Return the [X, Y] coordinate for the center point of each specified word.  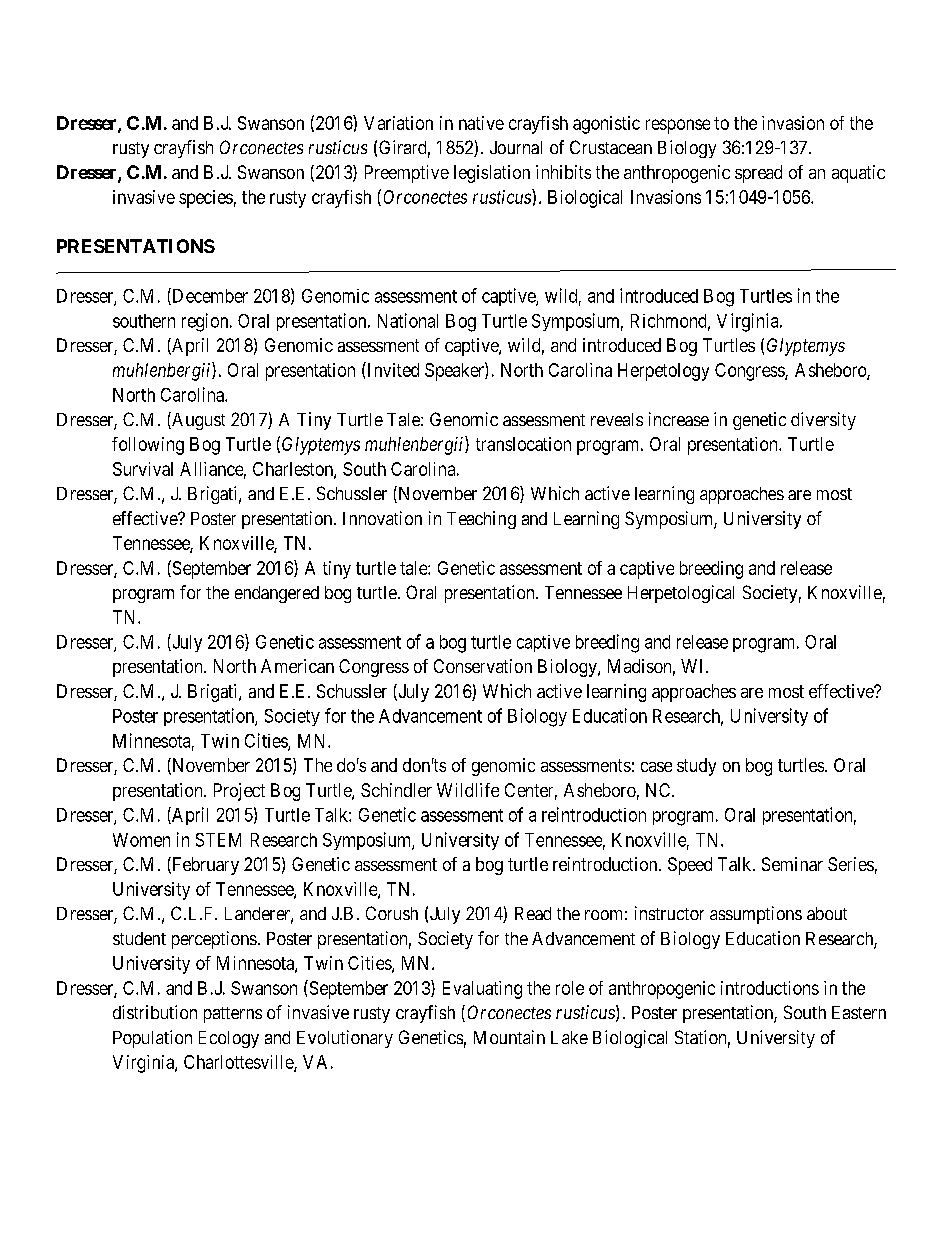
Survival [143, 469]
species [206, 199]
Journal [516, 147]
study [696, 767]
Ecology [229, 1039]
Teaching [481, 520]
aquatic [858, 174]
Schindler [396, 790]
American [297, 666]
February [204, 866]
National [408, 320]
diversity [823, 421]
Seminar [792, 864]
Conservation [483, 666]
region [206, 322]
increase [679, 419]
